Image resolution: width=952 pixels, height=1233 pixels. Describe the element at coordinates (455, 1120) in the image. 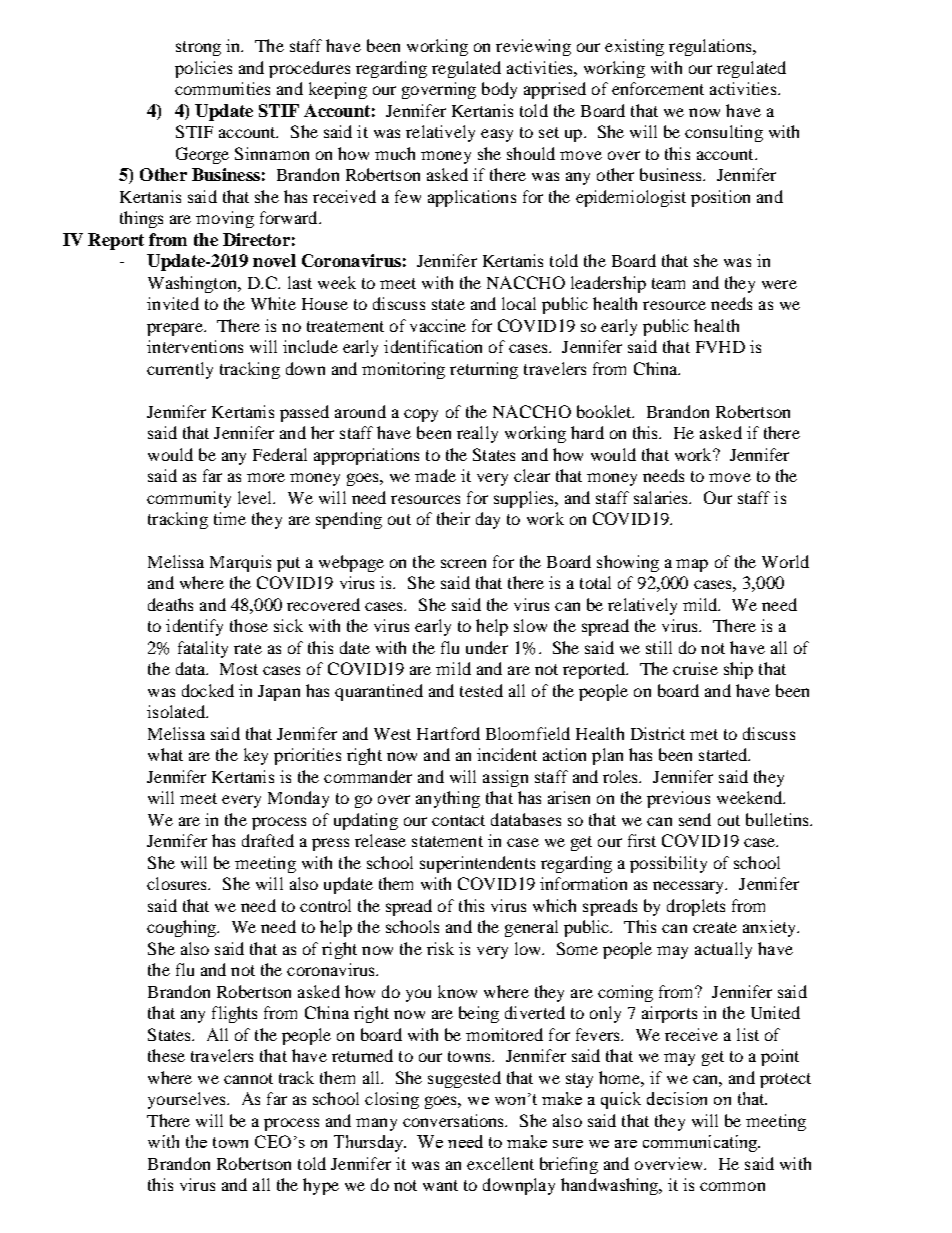

I see `conversations` at that location.
